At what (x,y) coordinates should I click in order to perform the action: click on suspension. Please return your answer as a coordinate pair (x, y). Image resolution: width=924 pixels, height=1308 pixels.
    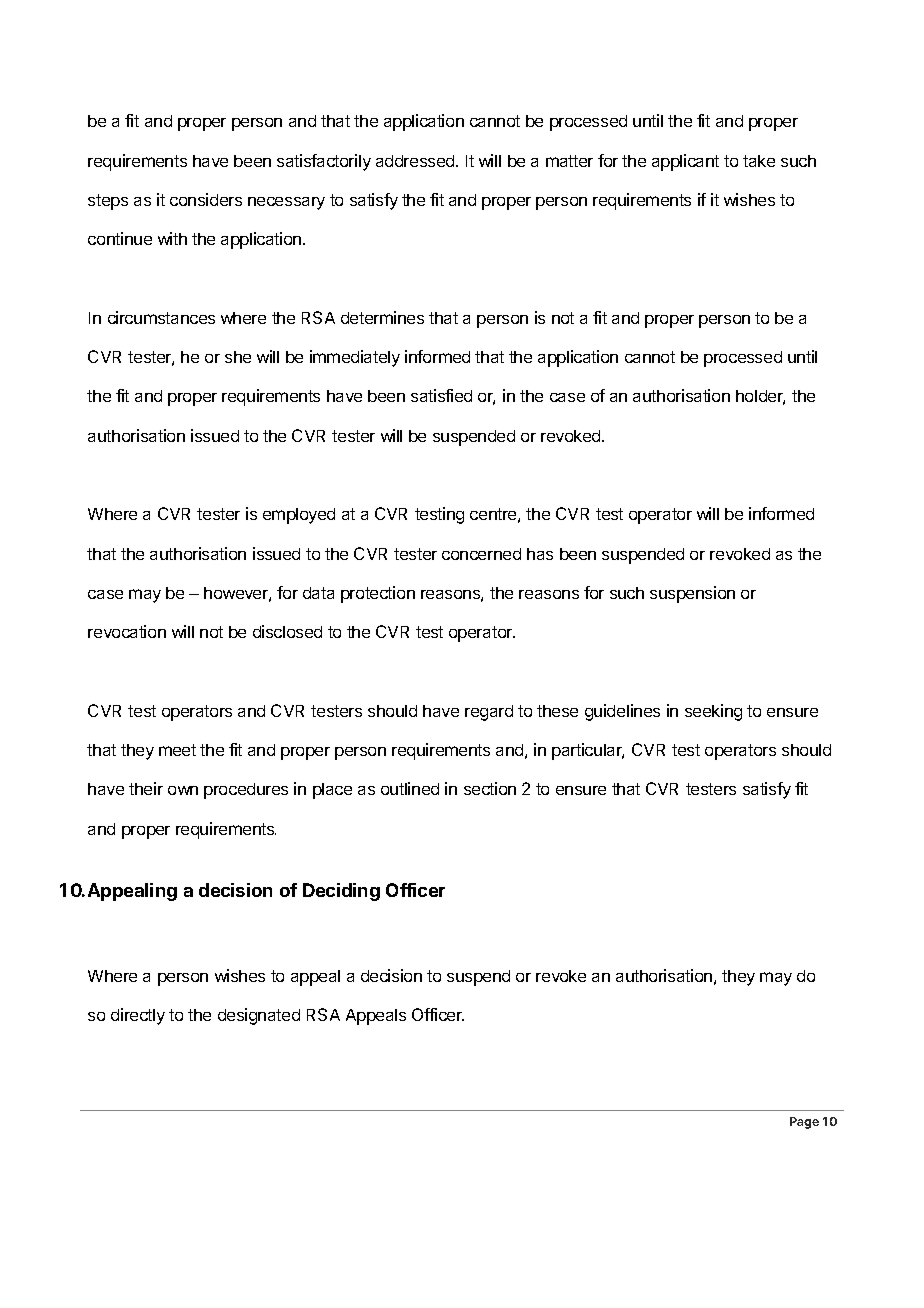
    Looking at the image, I should click on (692, 594).
